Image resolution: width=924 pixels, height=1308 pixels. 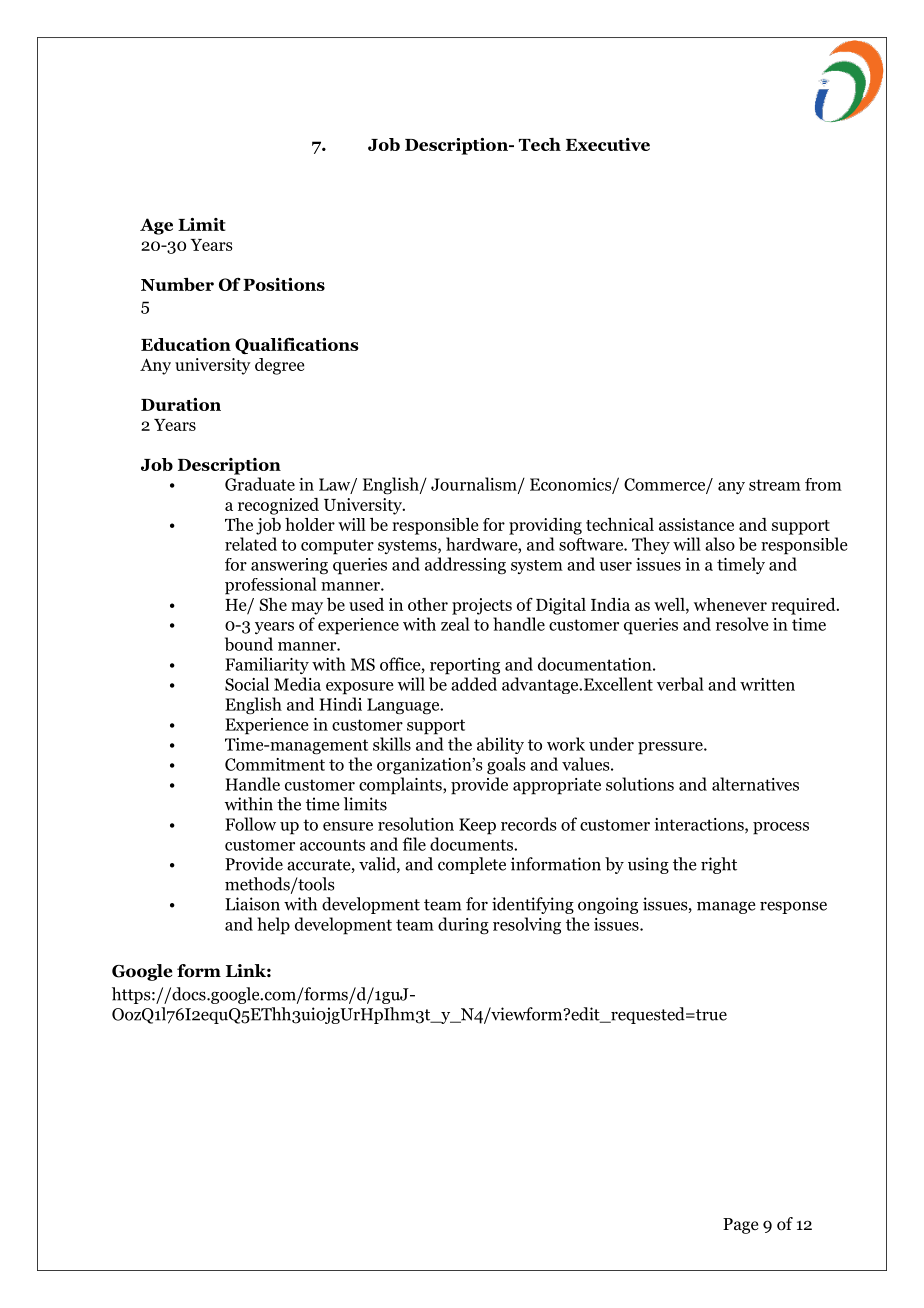 What do you see at coordinates (608, 144) in the page?
I see `Executive` at bounding box center [608, 144].
